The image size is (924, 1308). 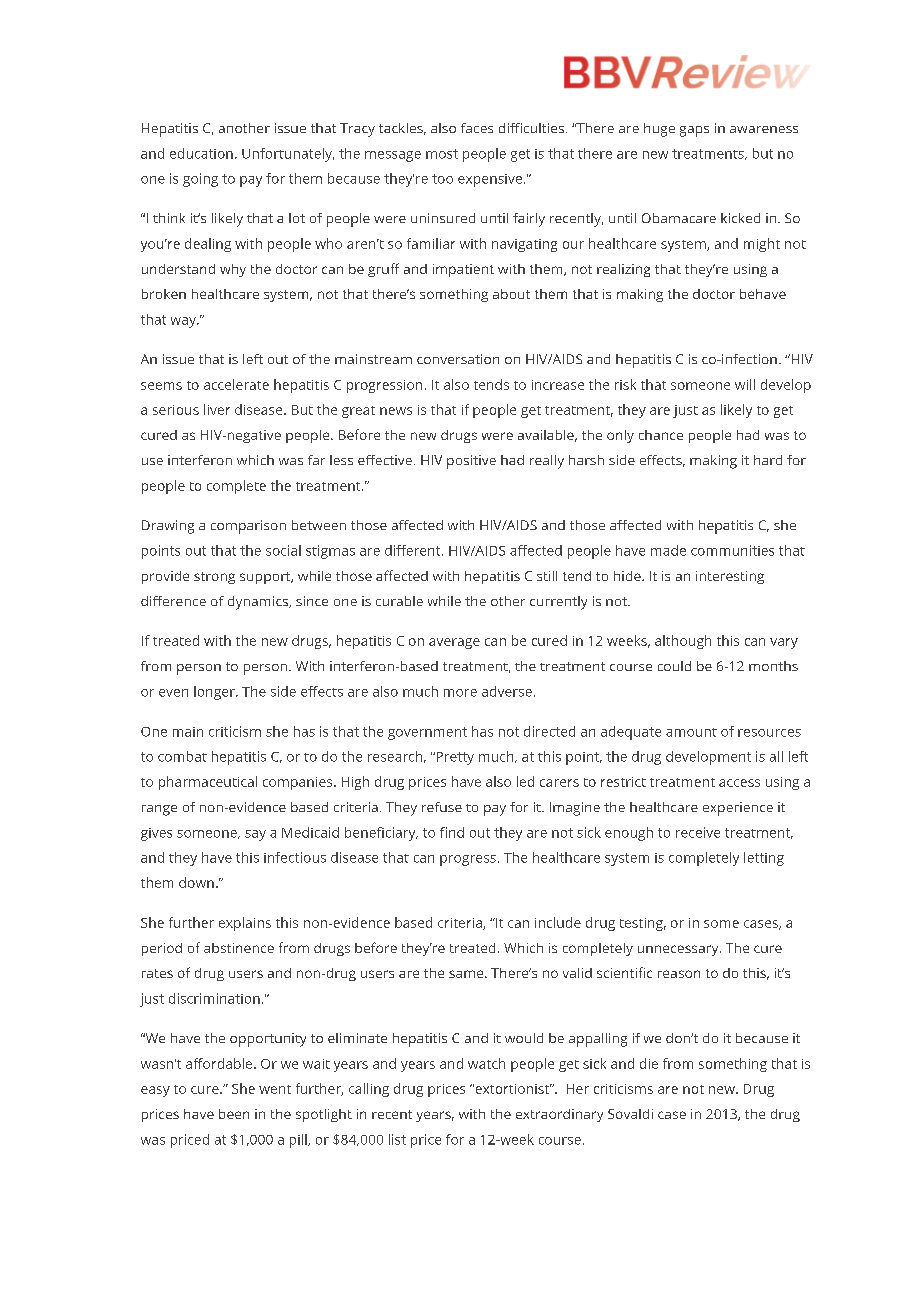 I want to click on accelerate, so click(x=236, y=384).
